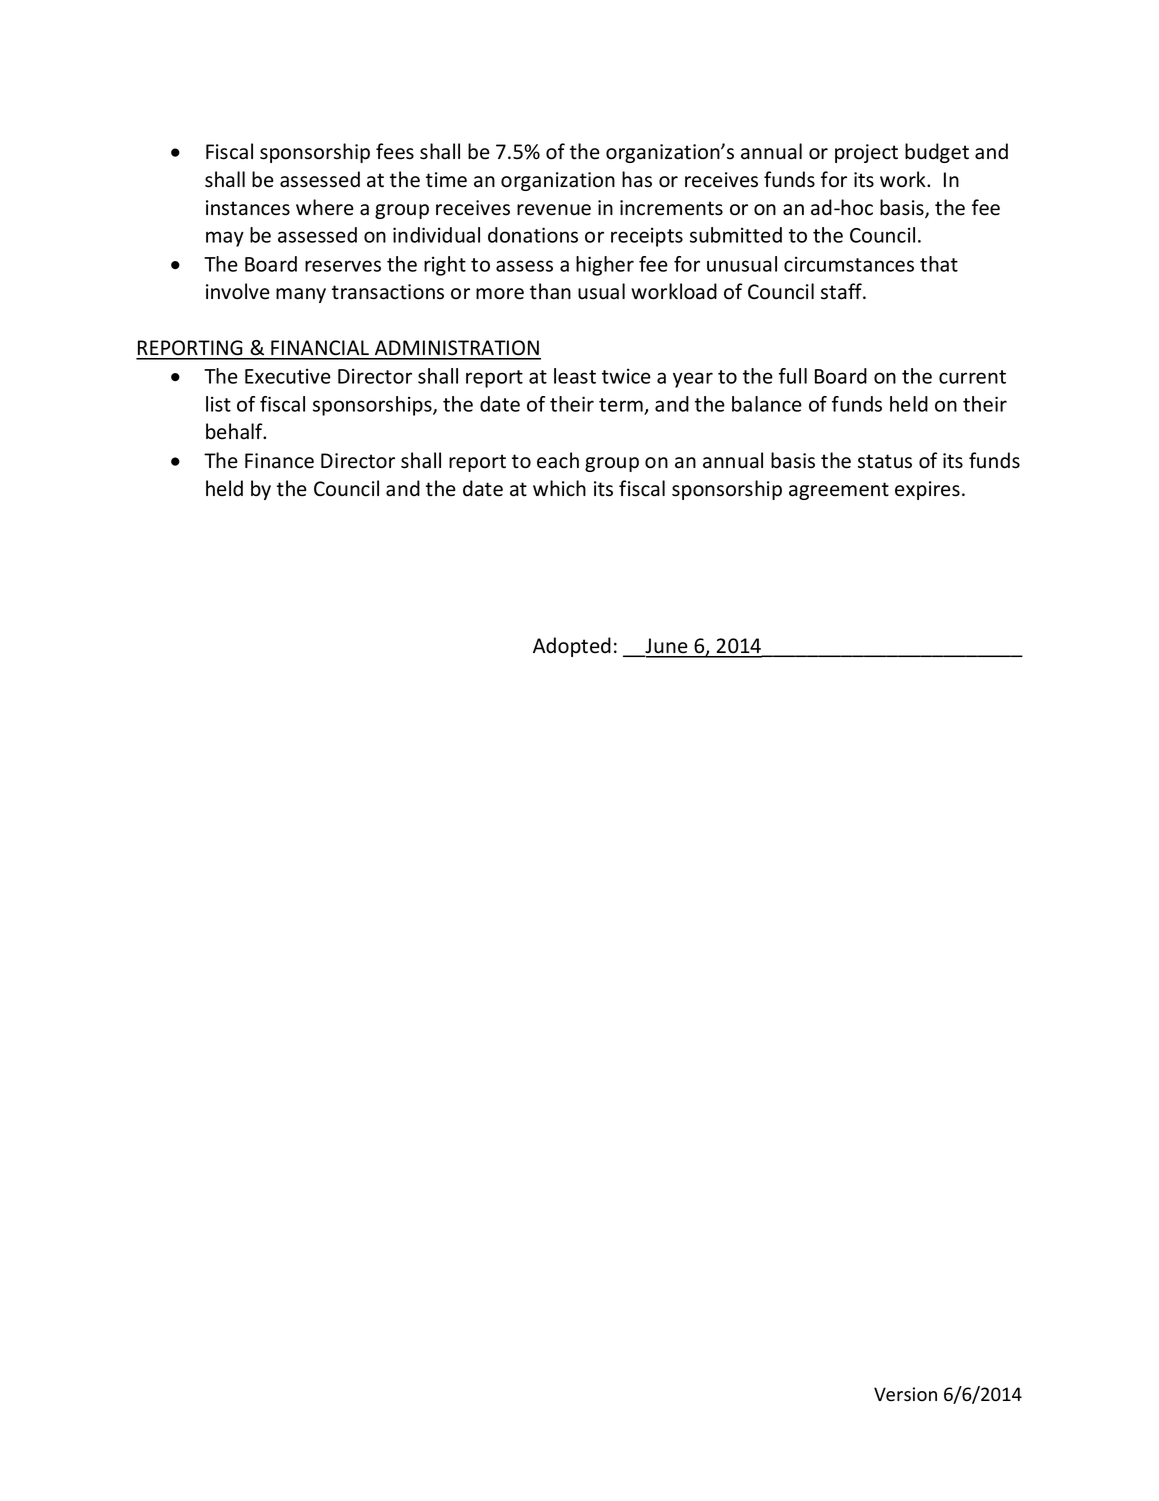 The width and height of the screenshot is (1159, 1501). I want to click on project, so click(866, 153).
